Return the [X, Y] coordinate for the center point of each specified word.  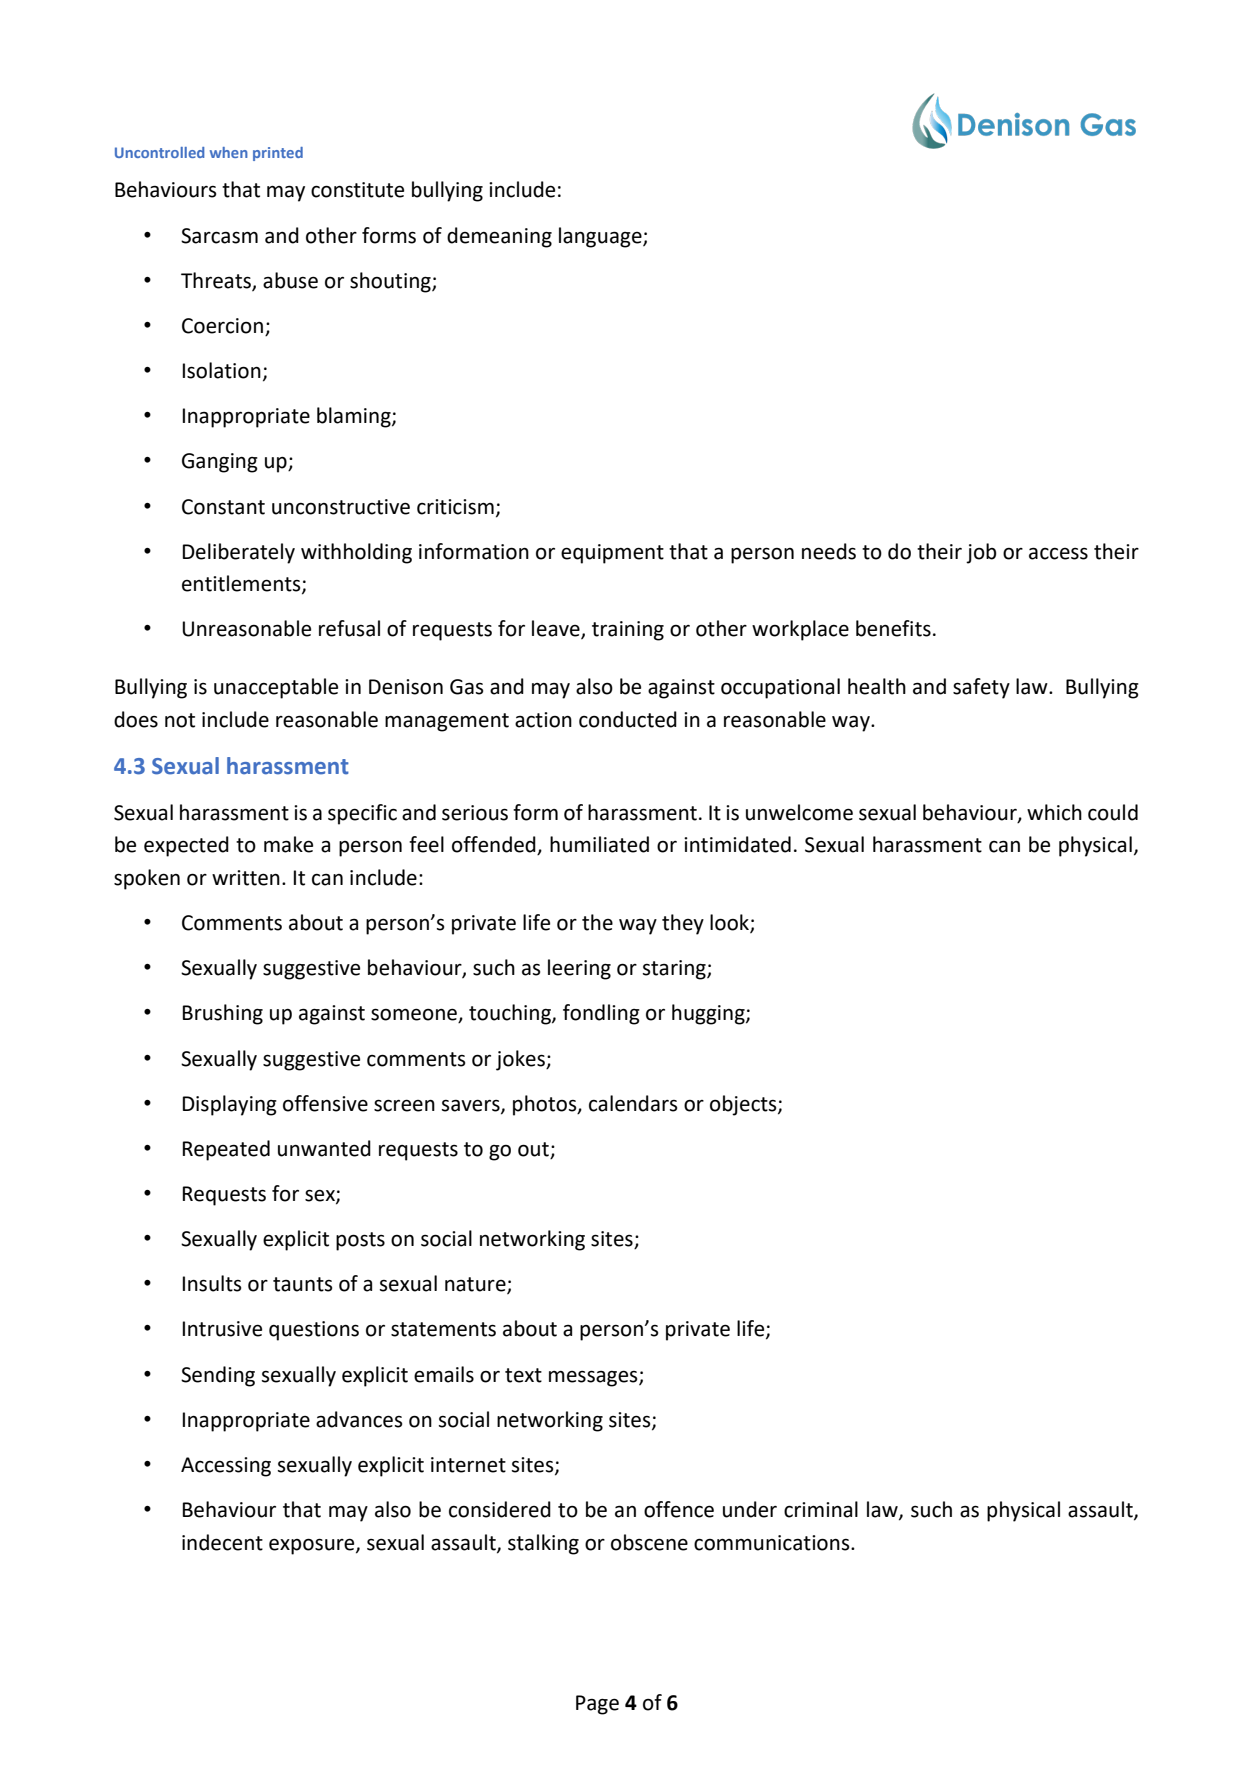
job [981, 553]
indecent [222, 1542]
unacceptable [276, 688]
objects [744, 1105]
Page [597, 1705]
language [601, 237]
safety [981, 688]
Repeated [226, 1150]
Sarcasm [219, 236]
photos [546, 1105]
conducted [628, 719]
